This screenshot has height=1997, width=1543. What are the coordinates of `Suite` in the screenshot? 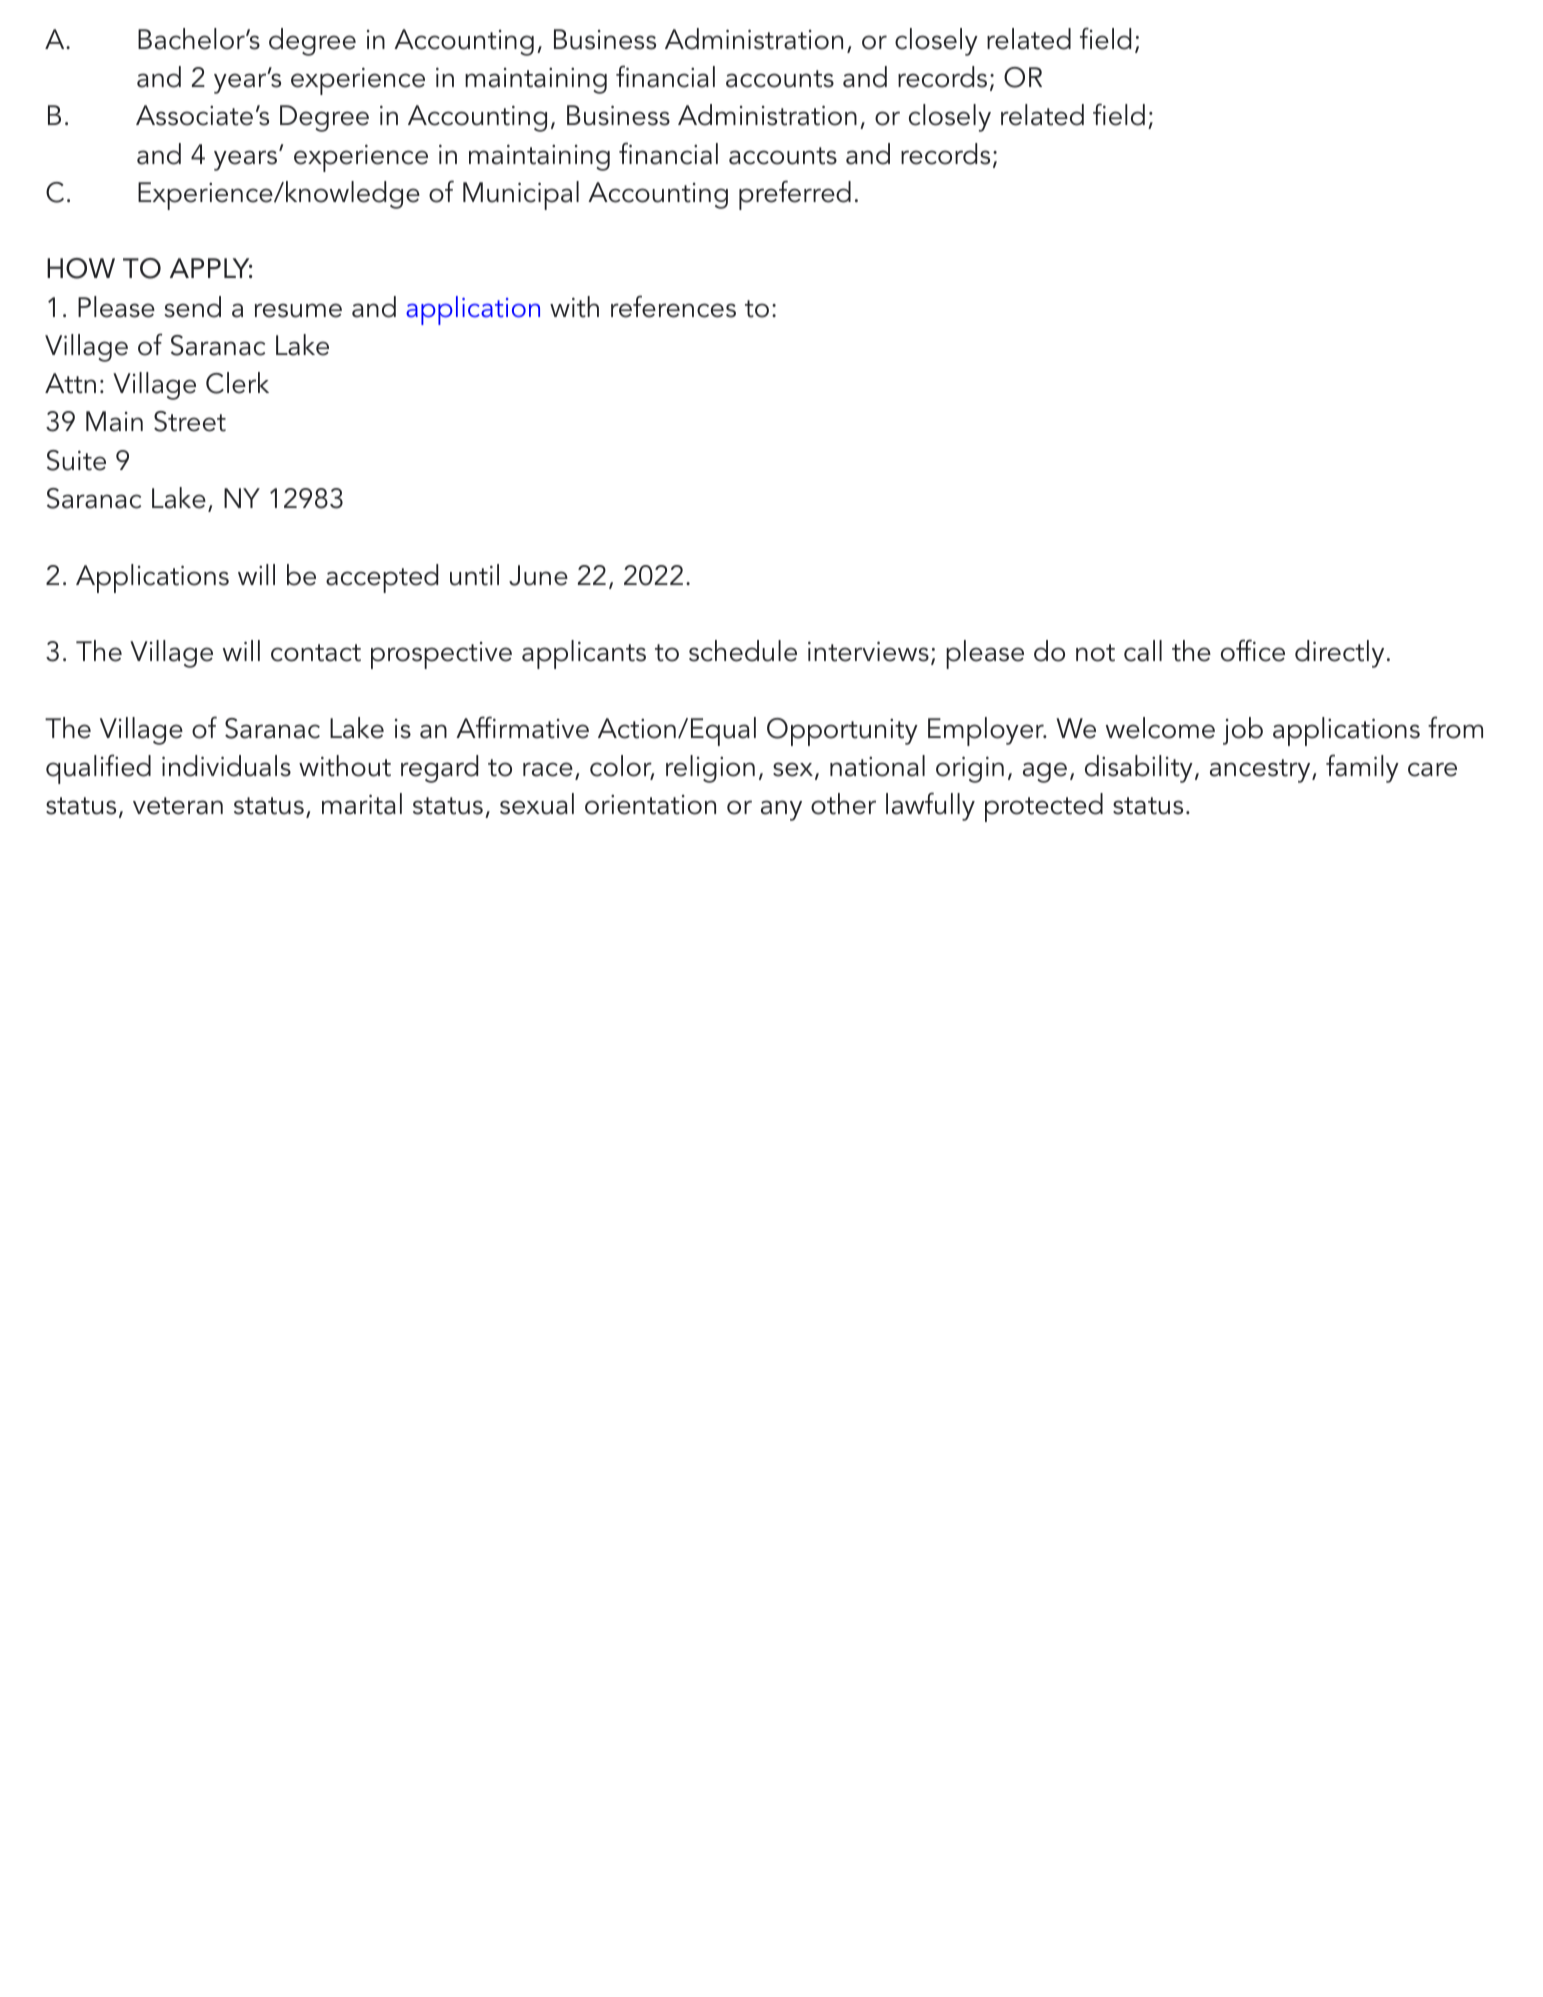 It's located at (76, 460).
